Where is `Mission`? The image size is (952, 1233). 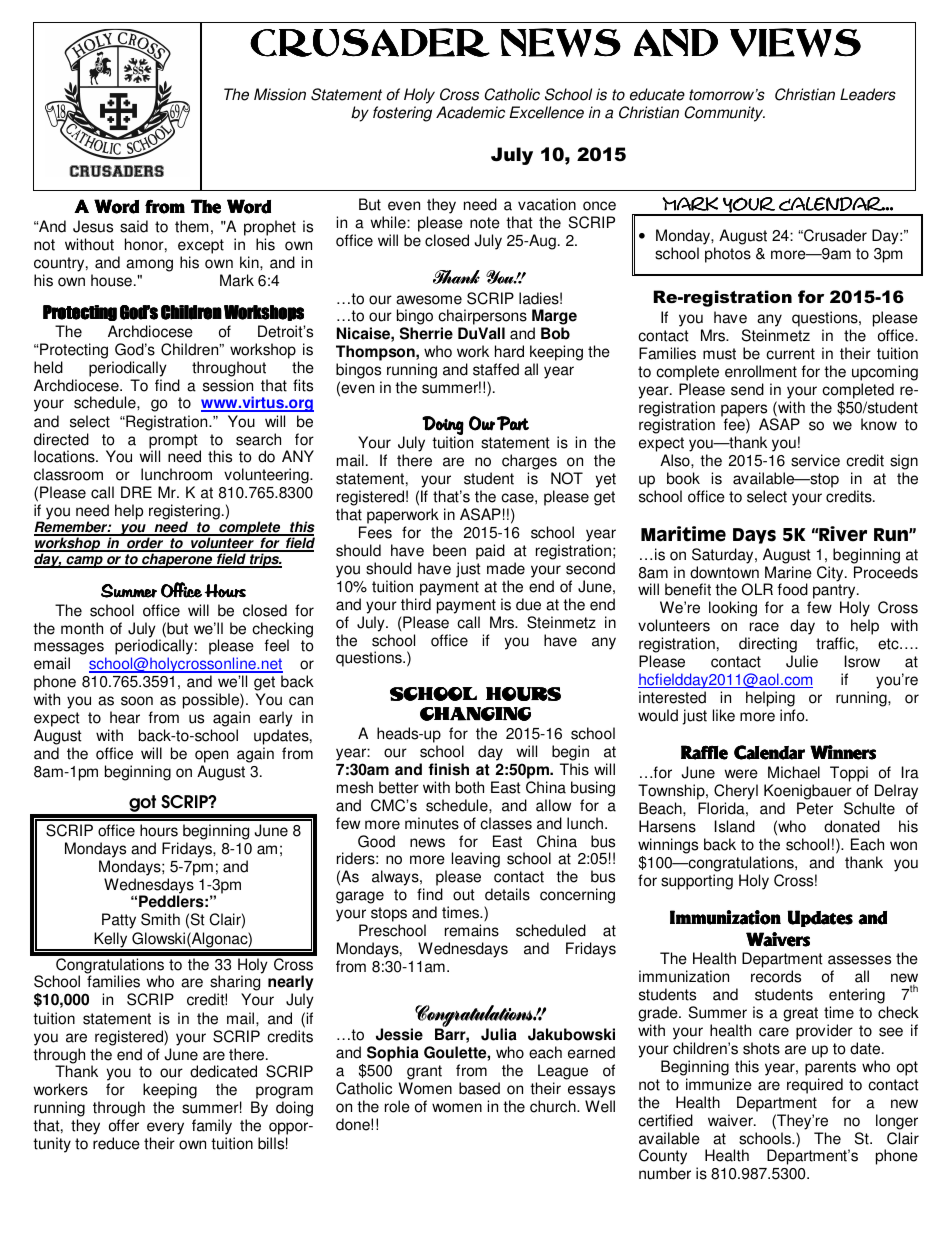
Mission is located at coordinates (280, 94).
